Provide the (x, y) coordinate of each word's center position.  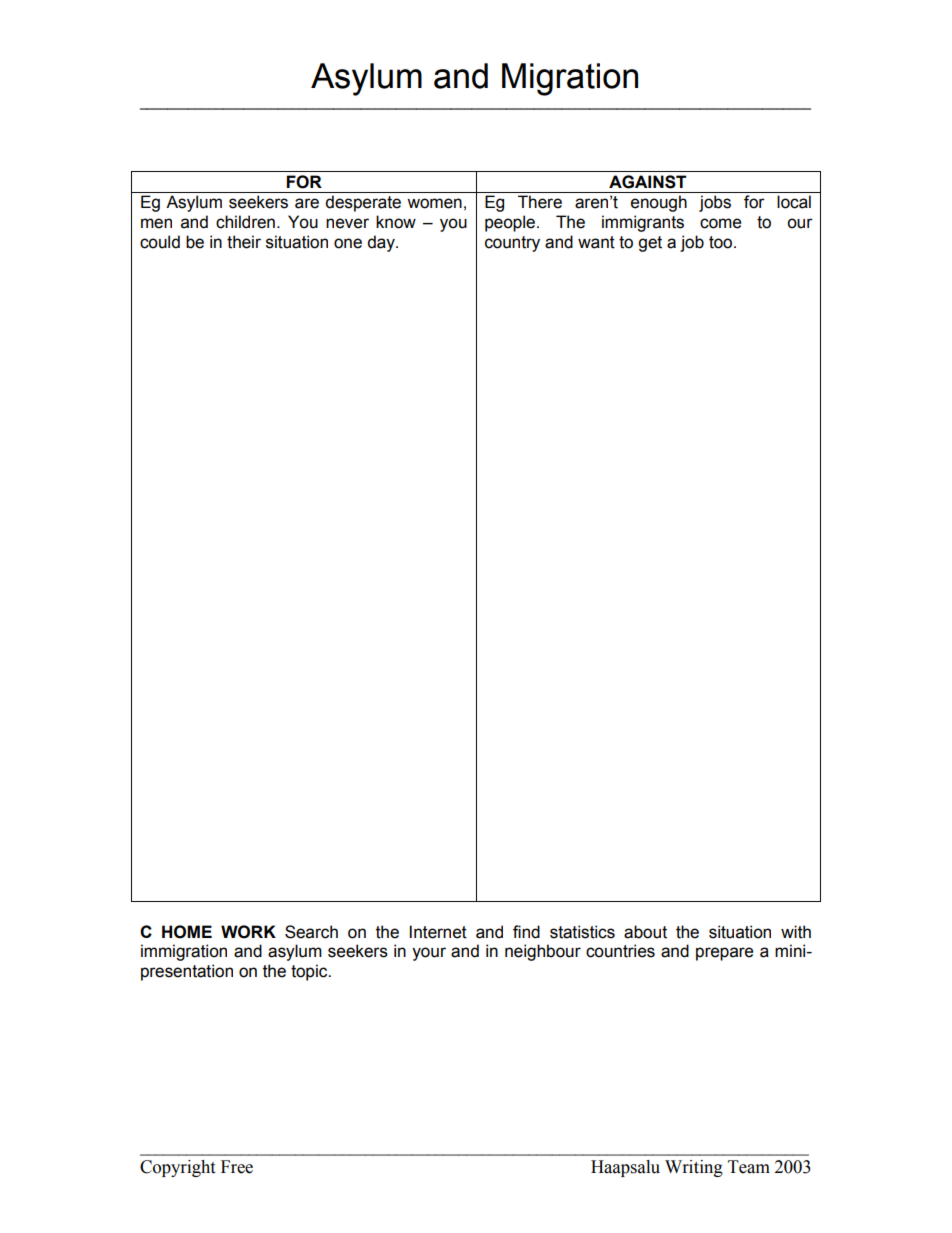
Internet (438, 932)
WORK (248, 932)
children (245, 222)
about (645, 932)
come (720, 223)
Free (237, 1167)
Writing (694, 1168)
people (511, 223)
